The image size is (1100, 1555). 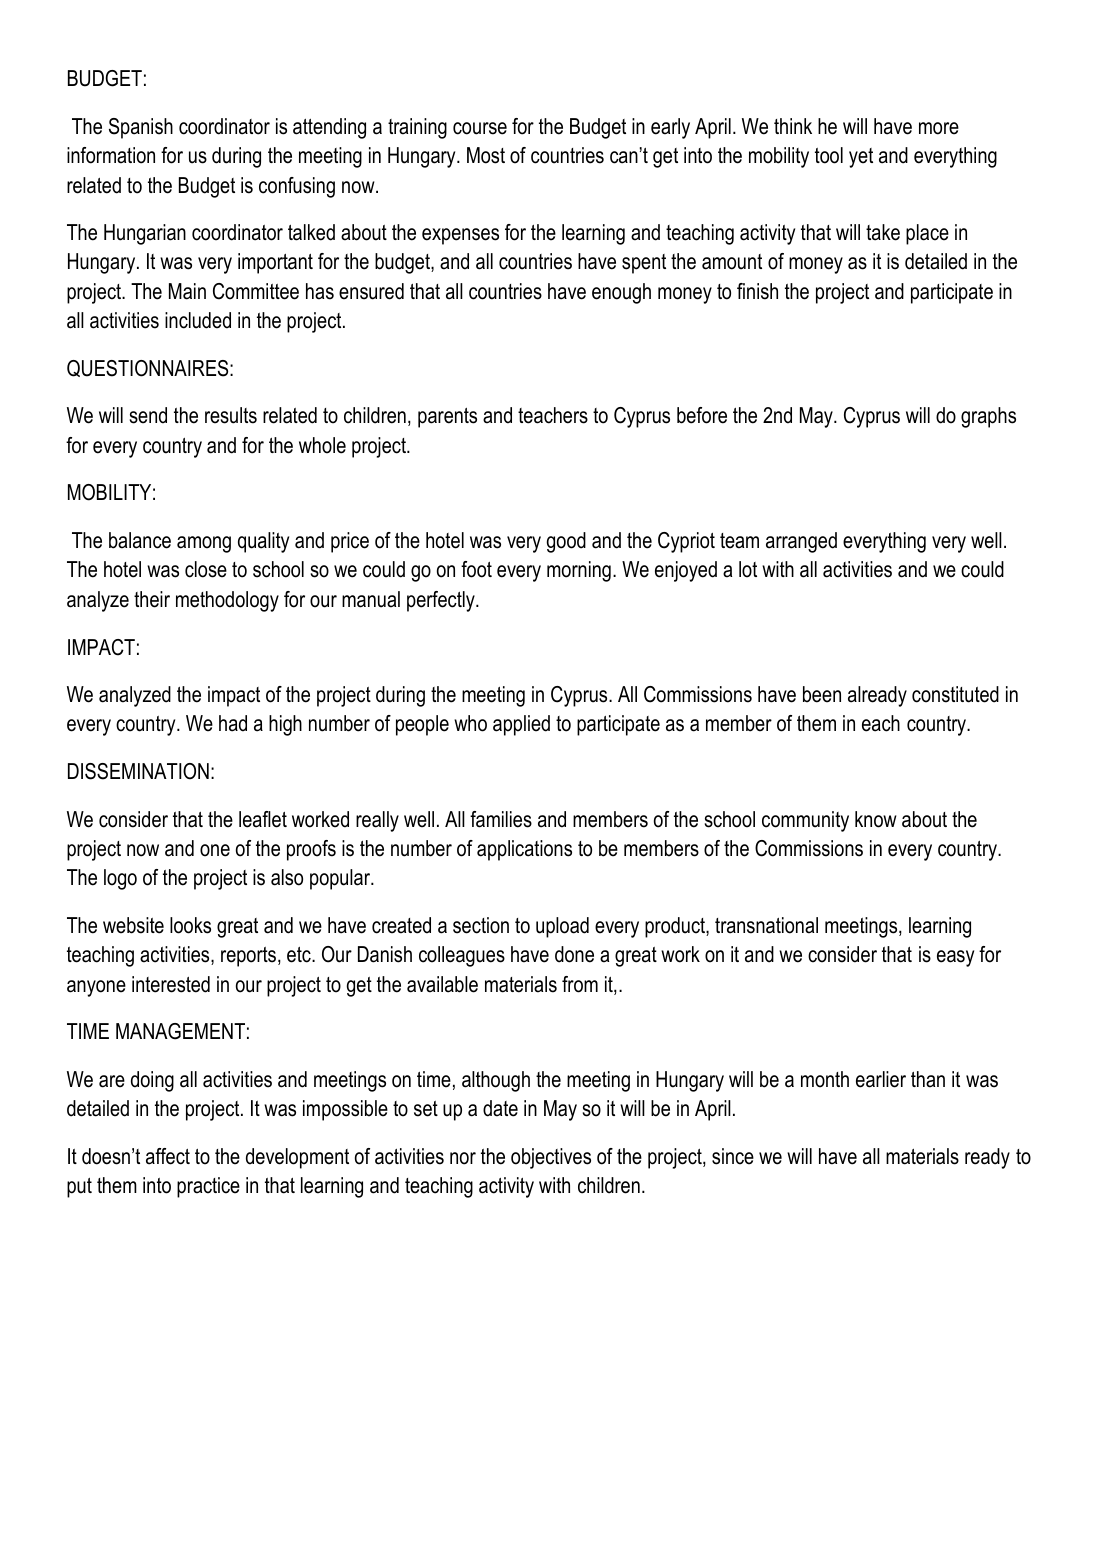 I want to click on applied, so click(x=521, y=725).
